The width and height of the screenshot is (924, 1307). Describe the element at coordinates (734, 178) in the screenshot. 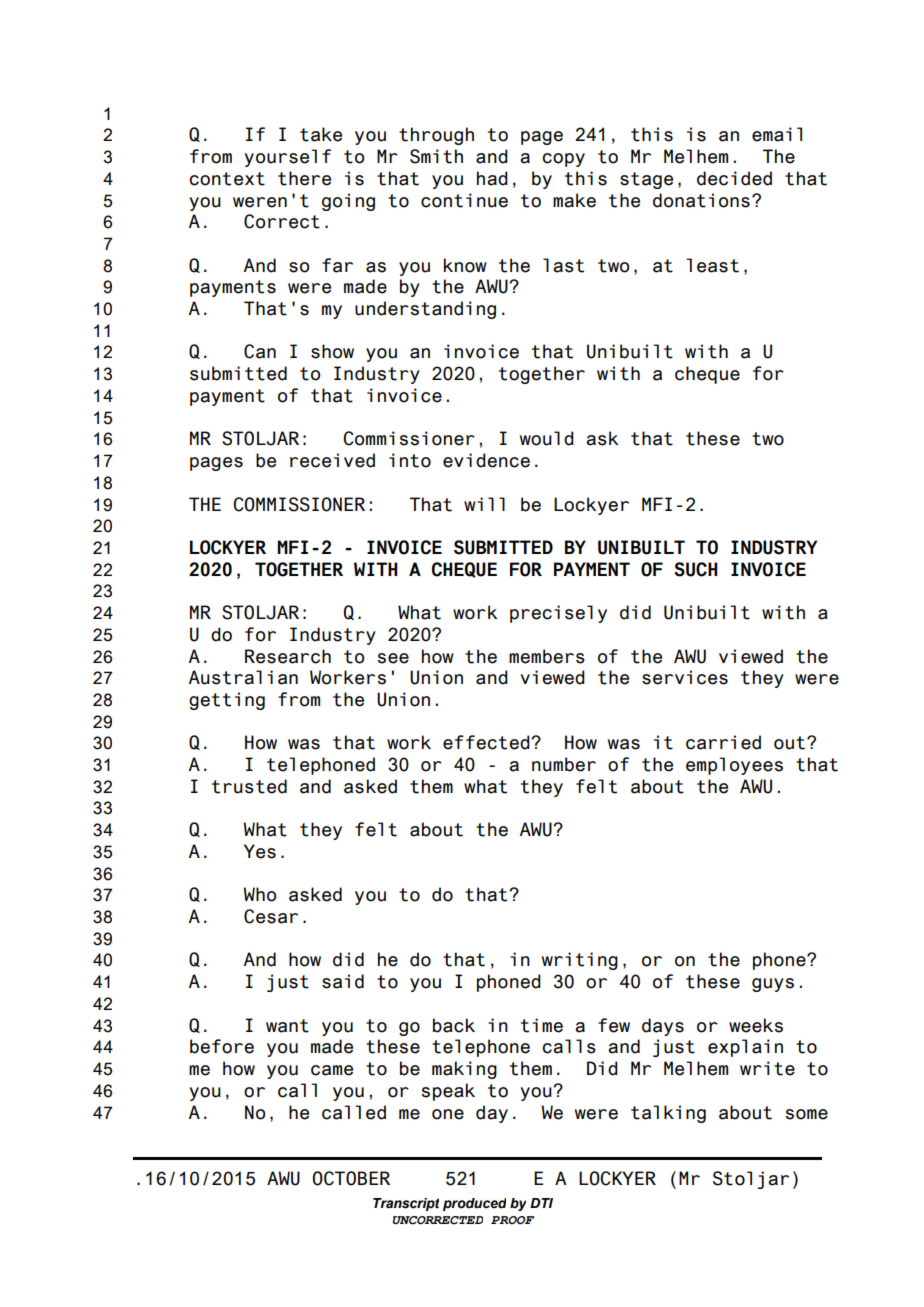

I see `decided` at that location.
